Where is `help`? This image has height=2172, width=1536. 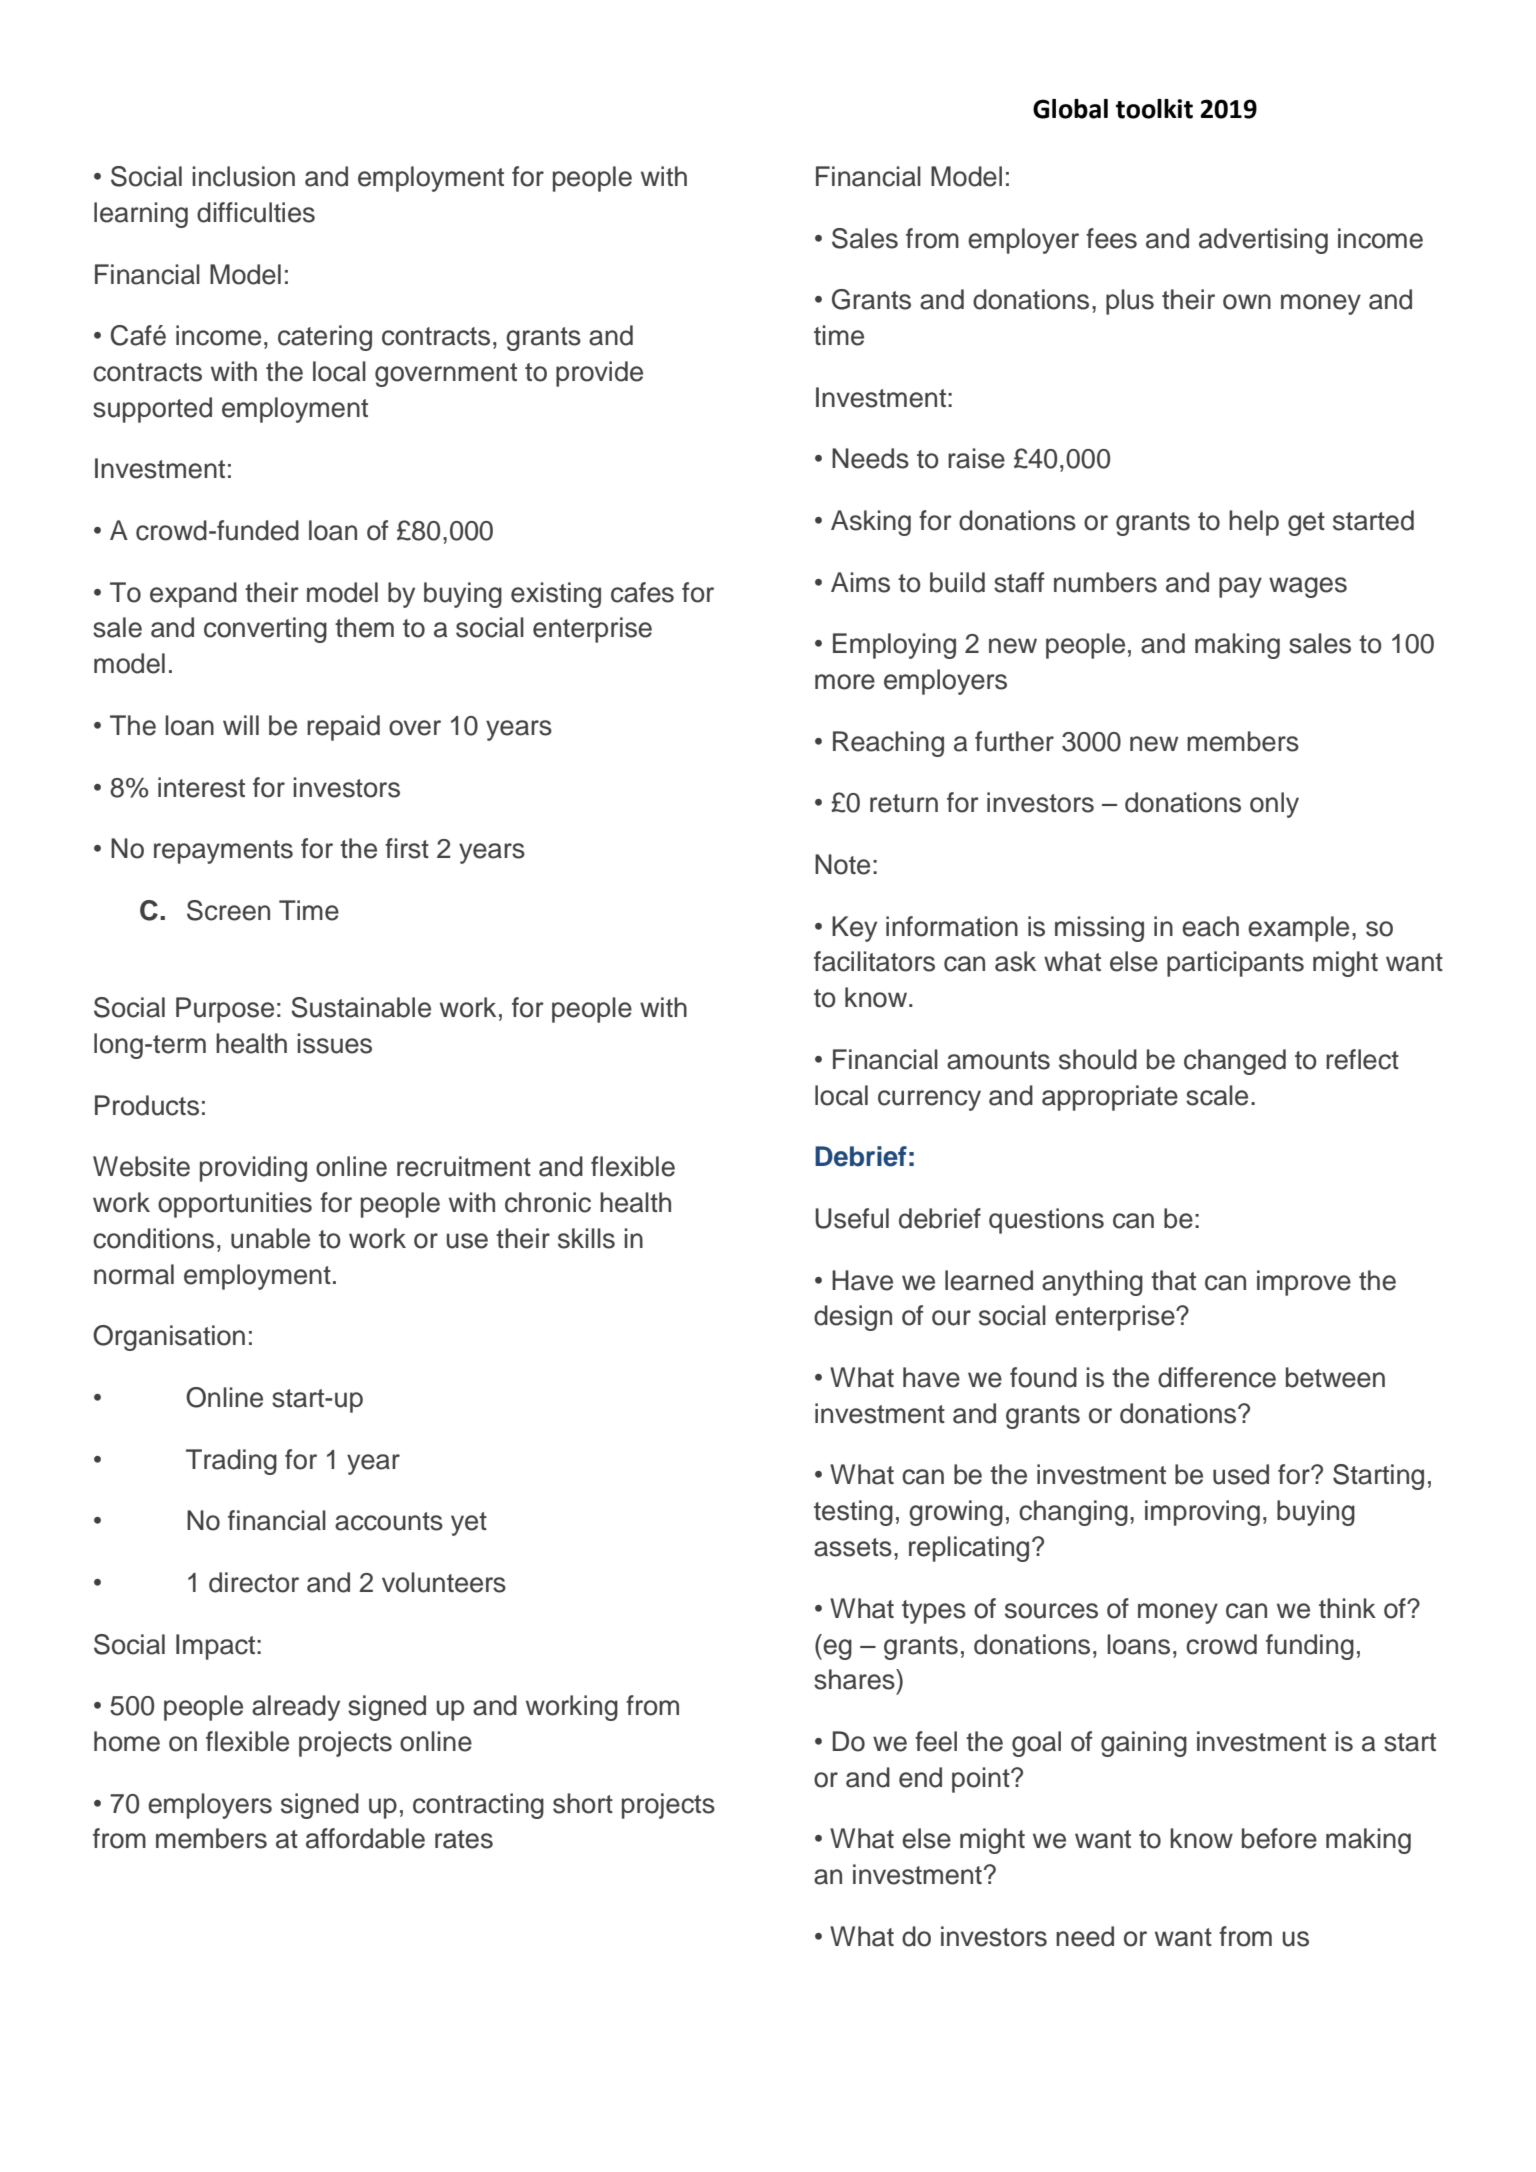
help is located at coordinates (1254, 523).
